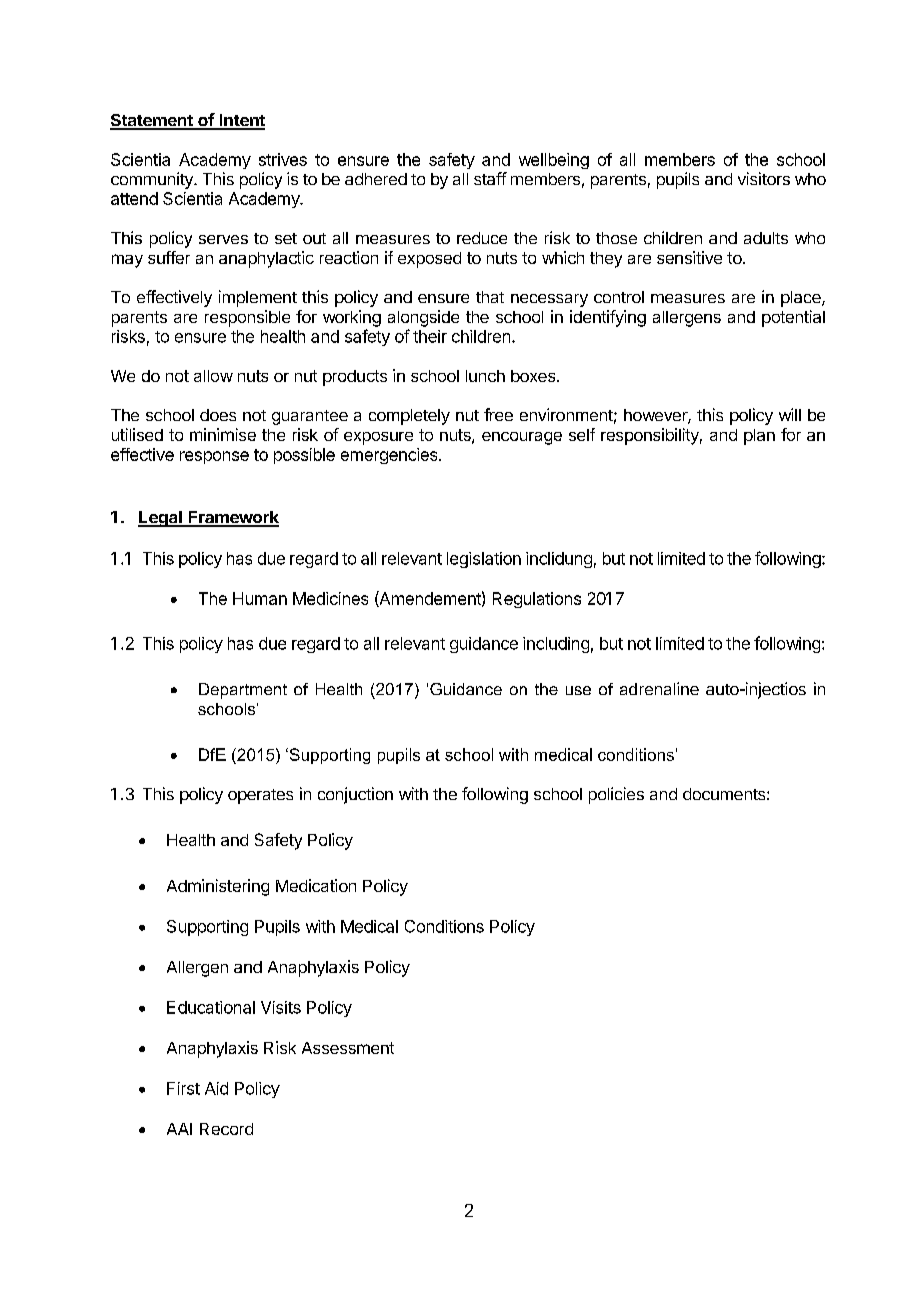  What do you see at coordinates (522, 438) in the screenshot?
I see `encourage` at bounding box center [522, 438].
